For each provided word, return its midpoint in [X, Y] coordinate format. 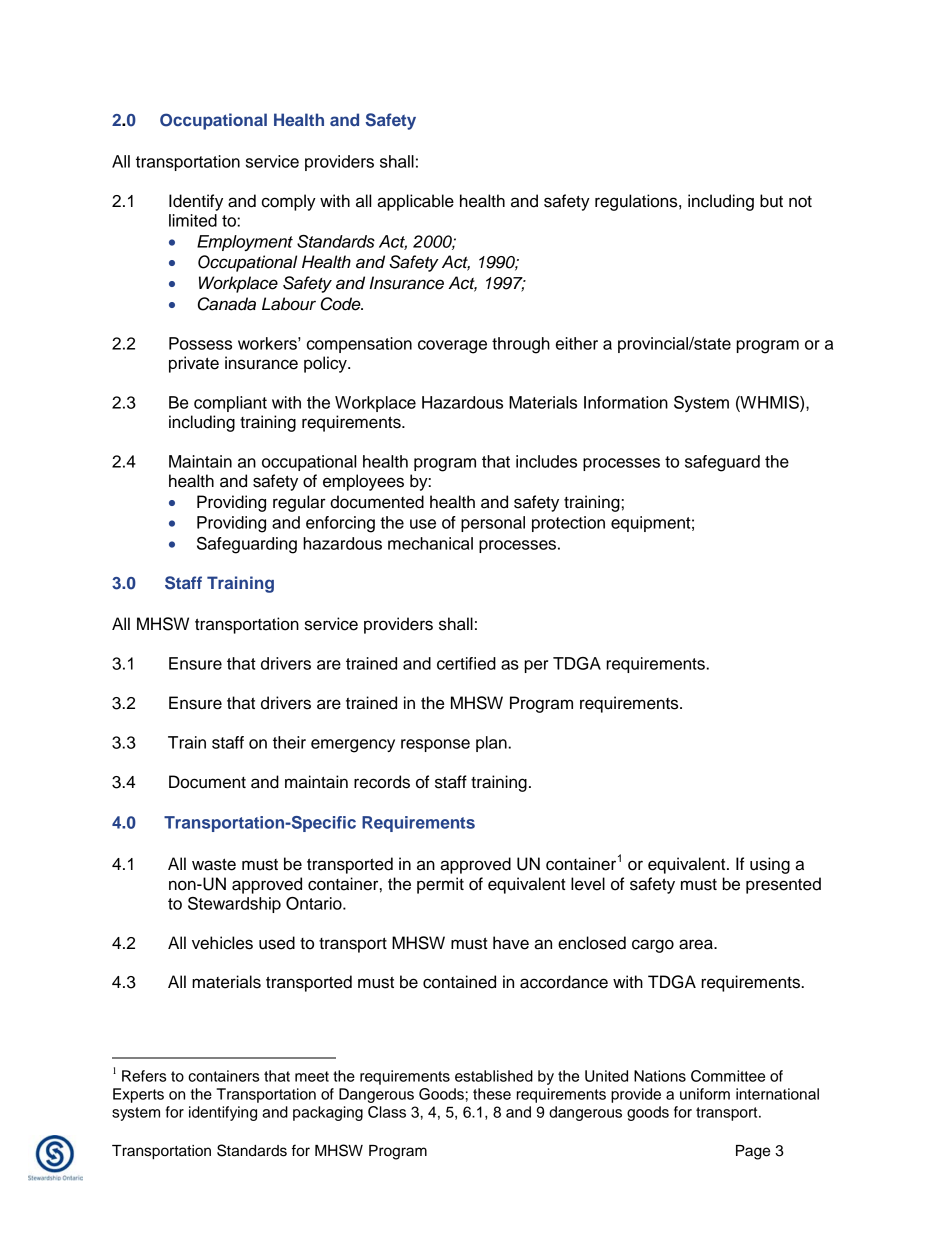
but [771, 201]
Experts [138, 1095]
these [492, 1094]
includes [546, 461]
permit [440, 885]
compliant [230, 404]
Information [626, 402]
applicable [415, 202]
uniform [705, 1094]
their [289, 742]
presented [783, 885]
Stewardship [234, 905]
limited [193, 220]
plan [492, 744]
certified [466, 663]
